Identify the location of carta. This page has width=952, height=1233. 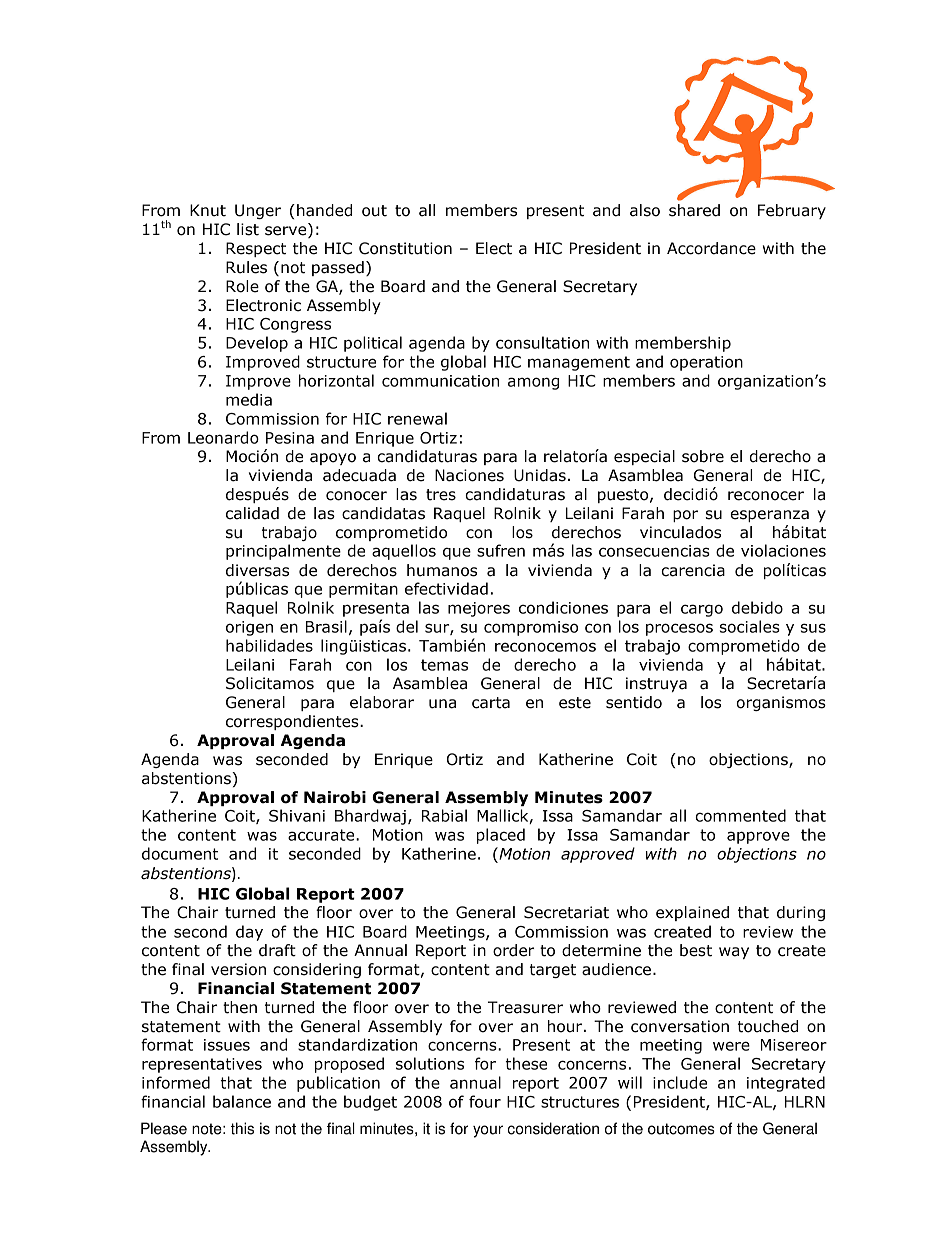
(491, 703).
